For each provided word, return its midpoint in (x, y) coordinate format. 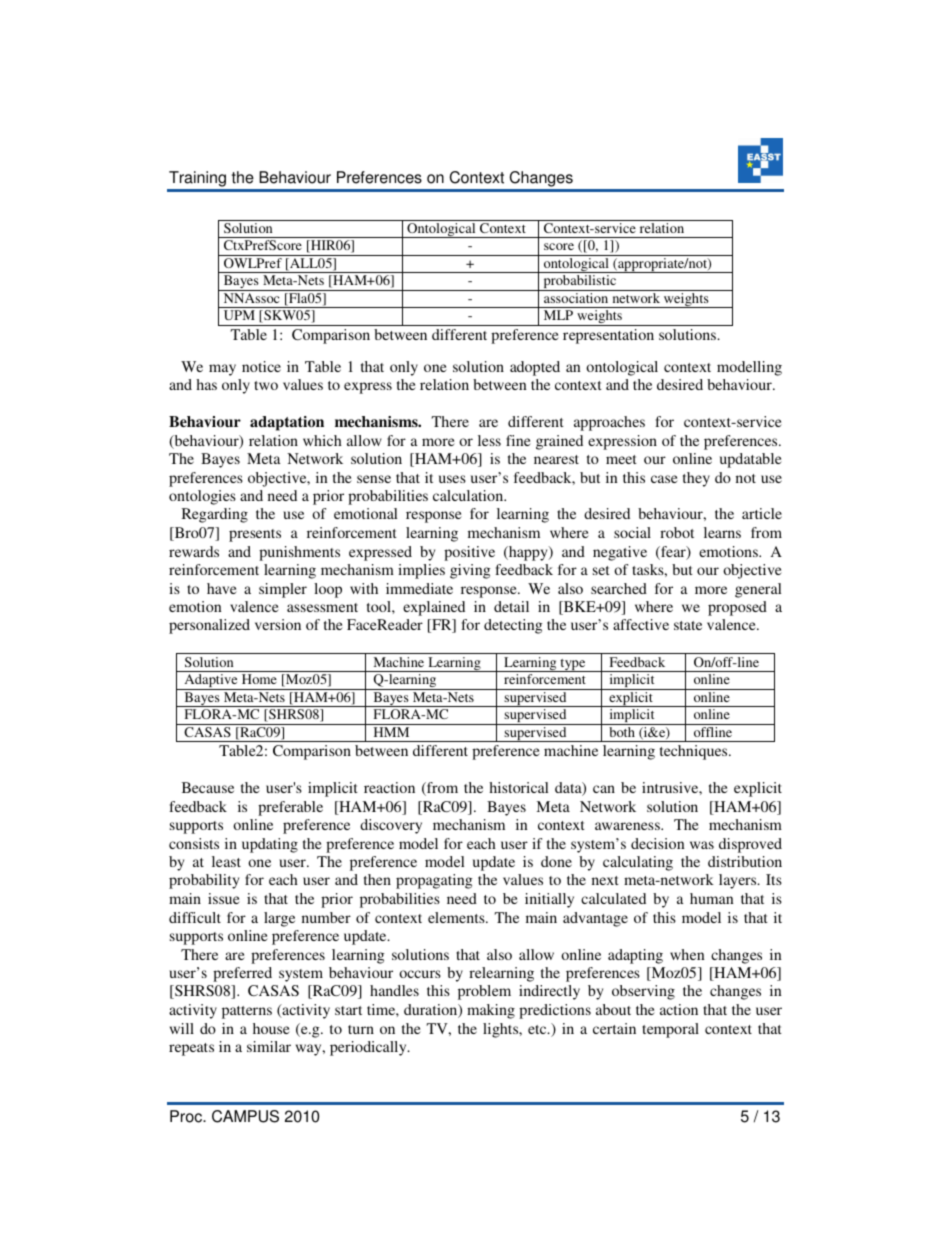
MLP (558, 315)
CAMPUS (245, 1116)
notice (261, 366)
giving (470, 571)
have (222, 588)
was (702, 845)
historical (518, 787)
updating (270, 845)
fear (673, 553)
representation (608, 336)
